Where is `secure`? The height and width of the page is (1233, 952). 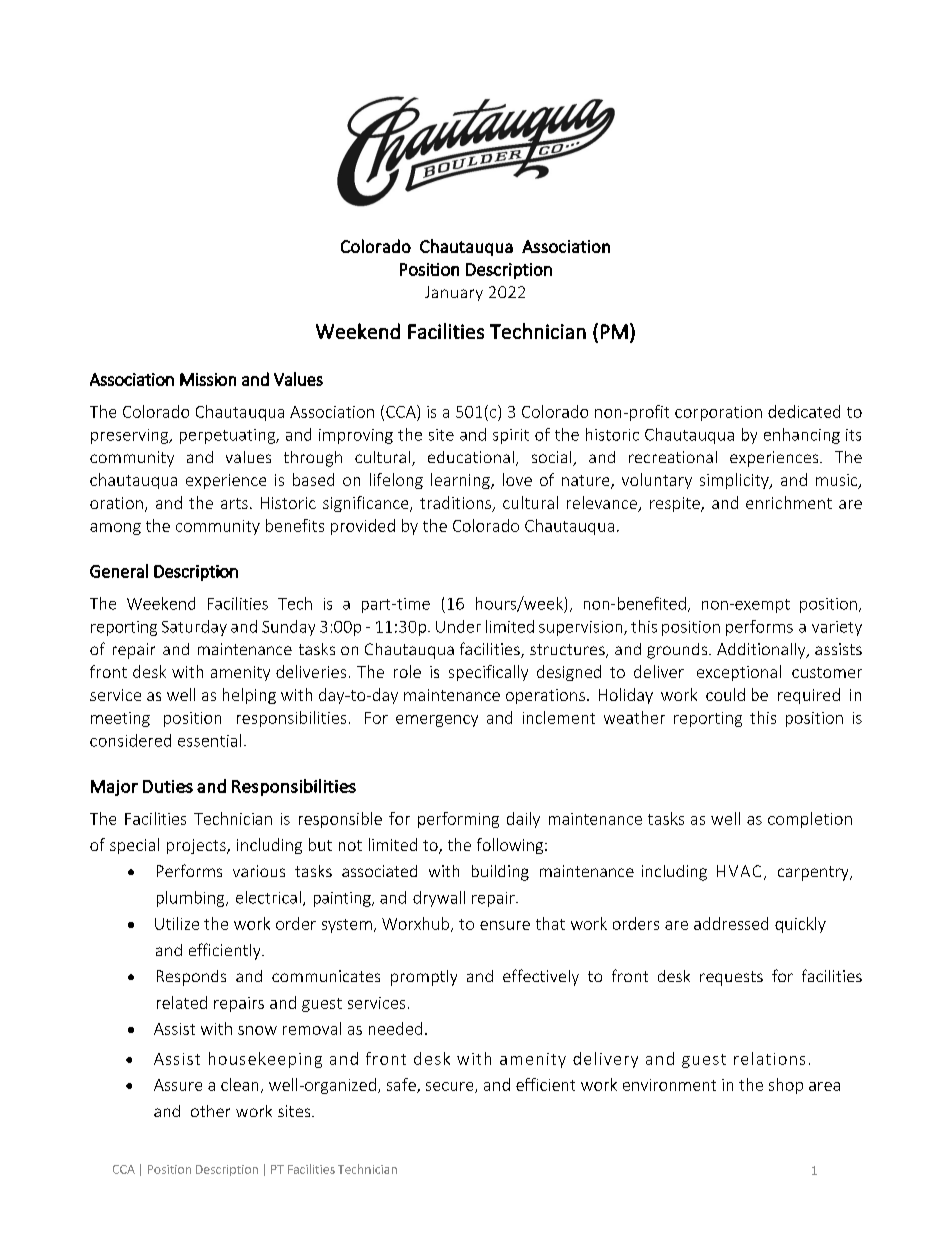 secure is located at coordinates (451, 1087).
